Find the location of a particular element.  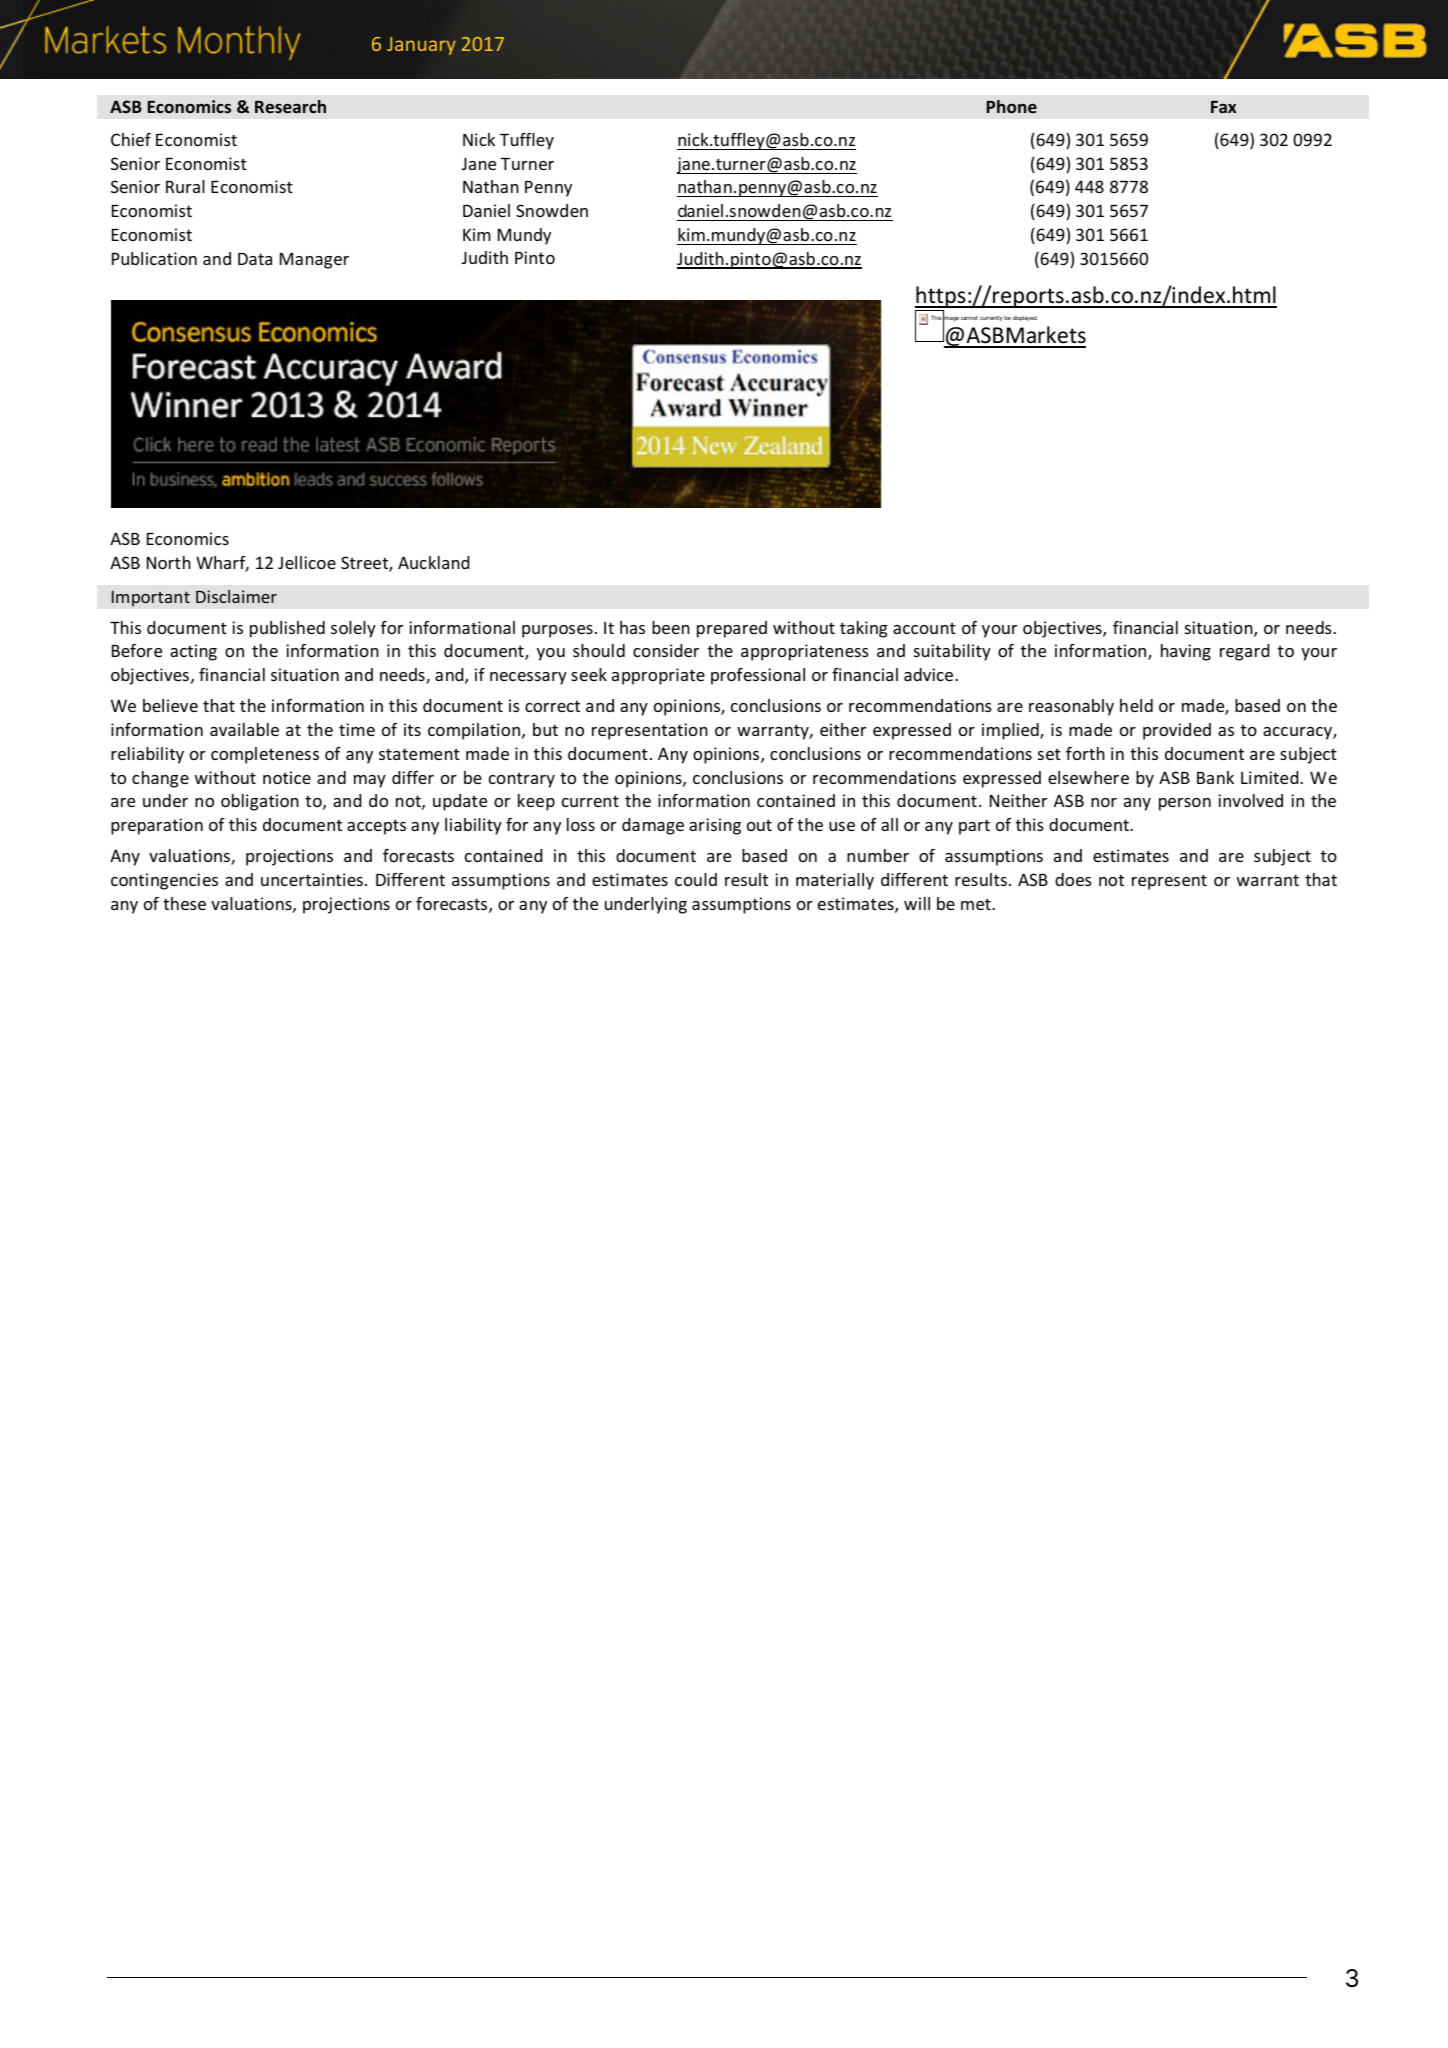

Fax is located at coordinates (1223, 107).
